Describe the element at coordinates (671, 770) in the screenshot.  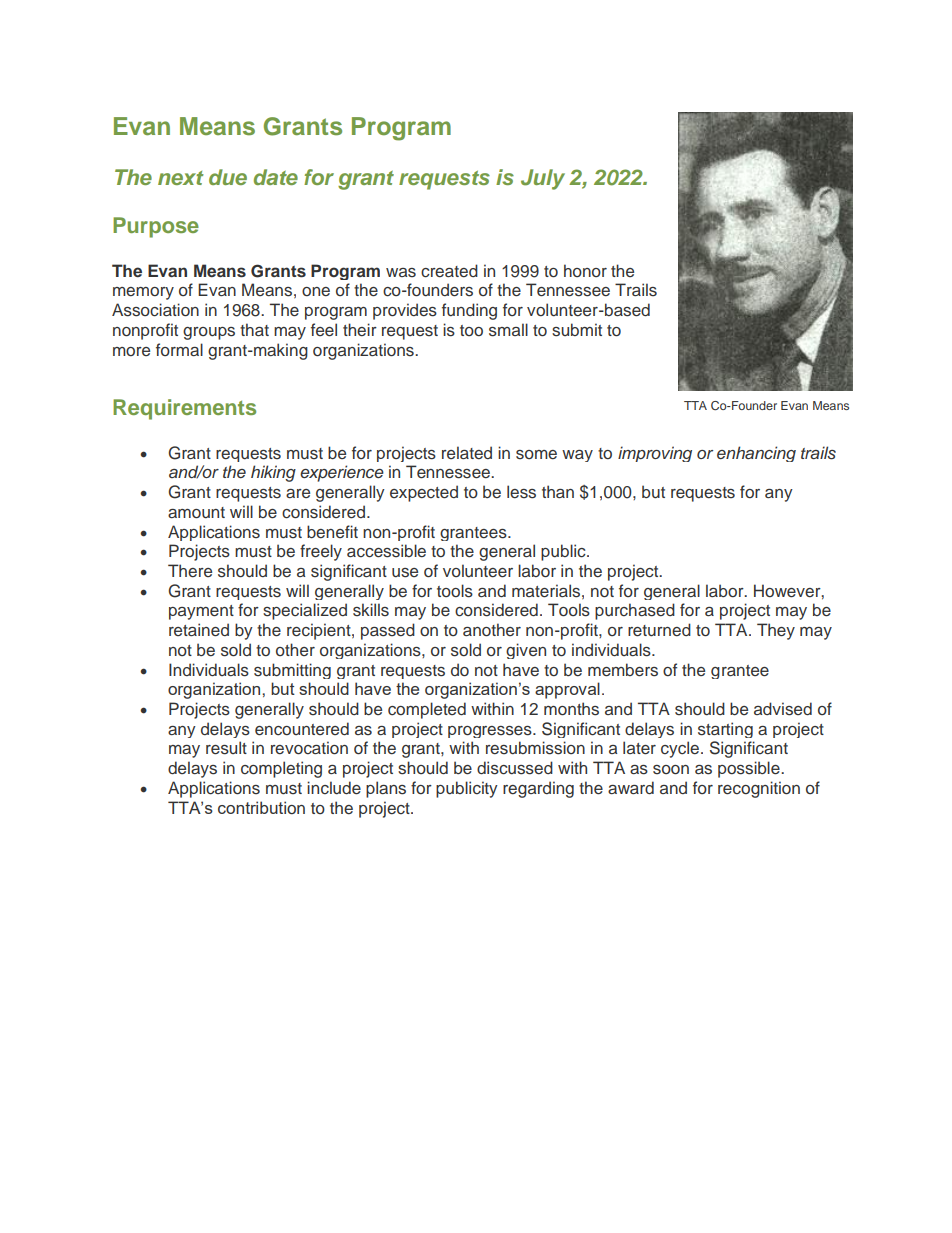
I see `soon` at that location.
